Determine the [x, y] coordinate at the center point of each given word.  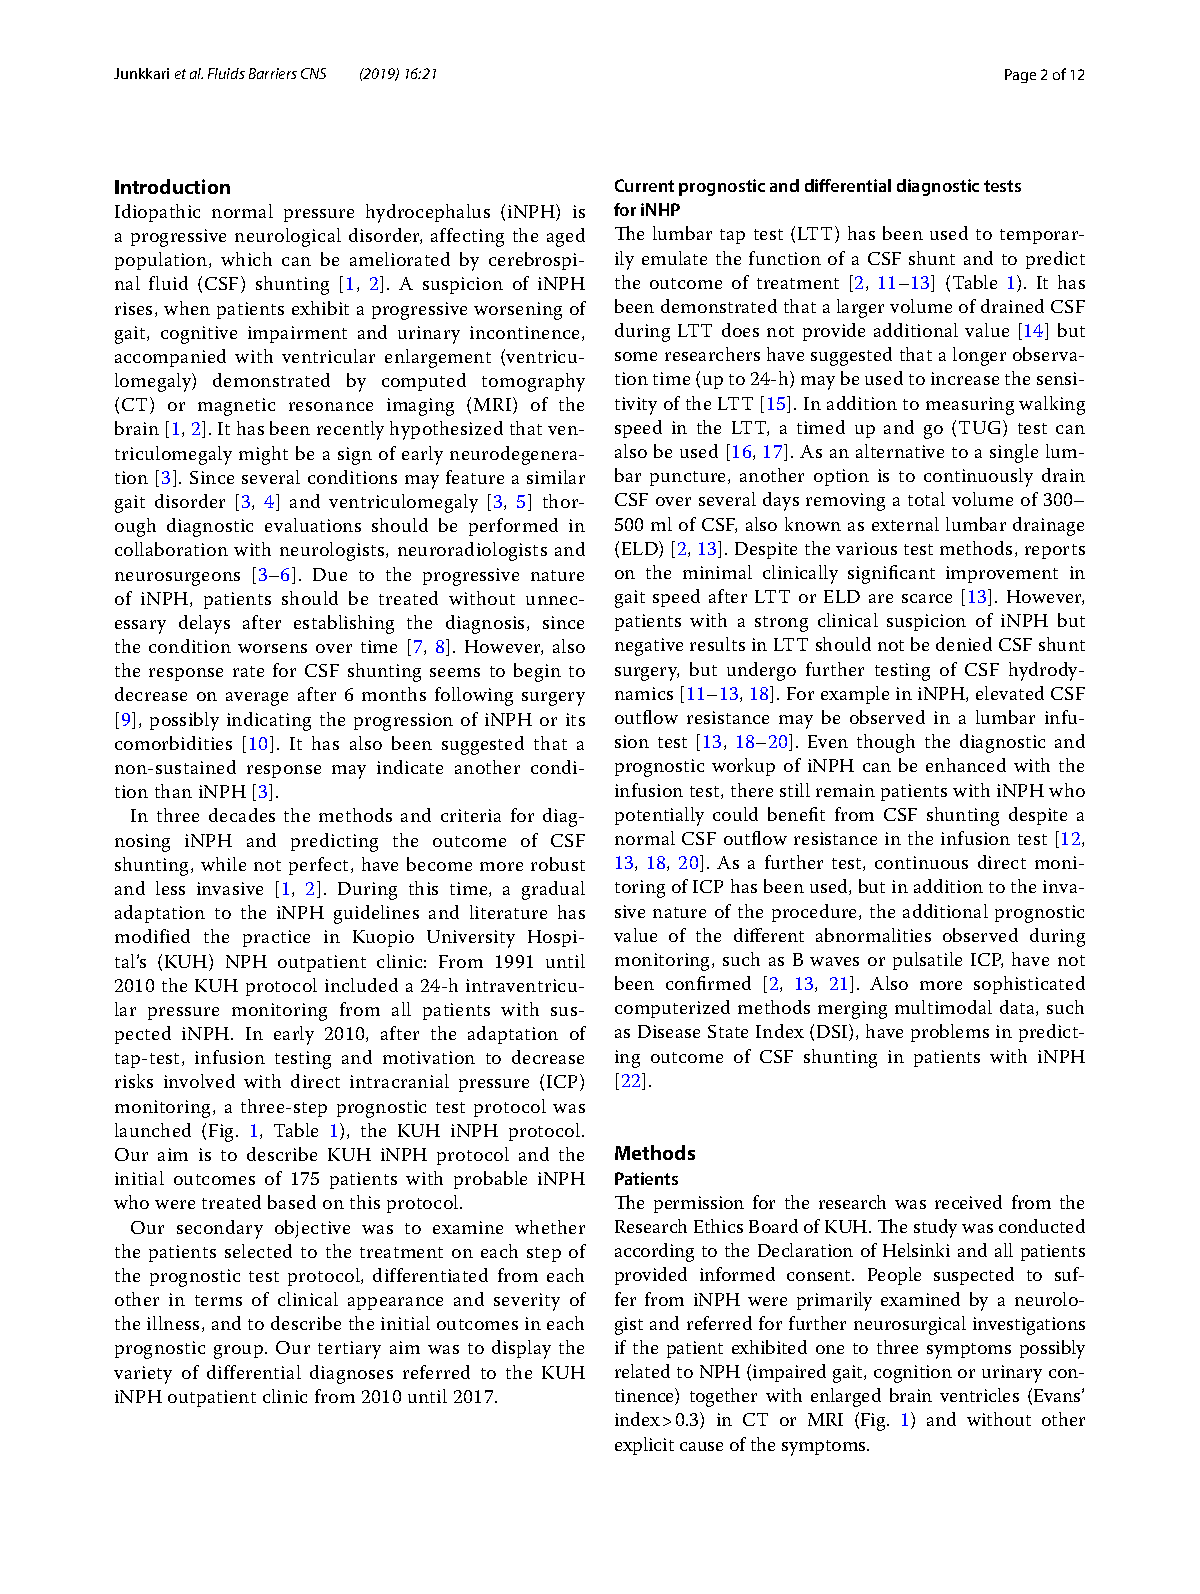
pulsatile [927, 961]
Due [330, 574]
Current [644, 185]
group [238, 1352]
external [905, 524]
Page [1020, 76]
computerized [672, 1009]
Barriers [273, 73]
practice [276, 938]
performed [513, 527]
